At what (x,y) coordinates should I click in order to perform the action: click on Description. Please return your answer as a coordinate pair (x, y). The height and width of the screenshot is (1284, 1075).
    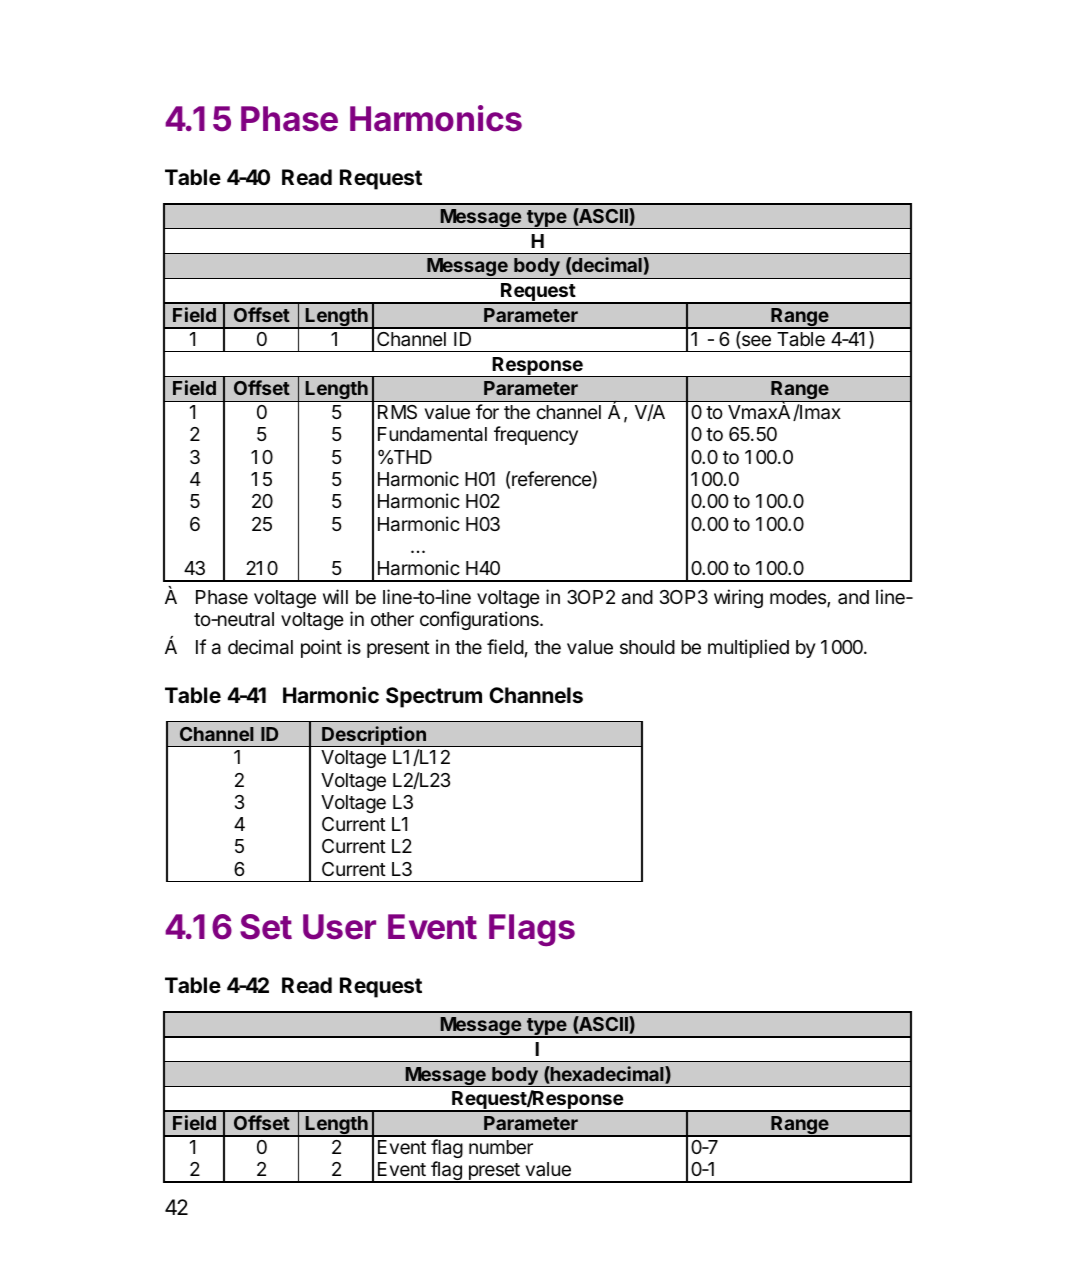
    Looking at the image, I should click on (374, 736).
